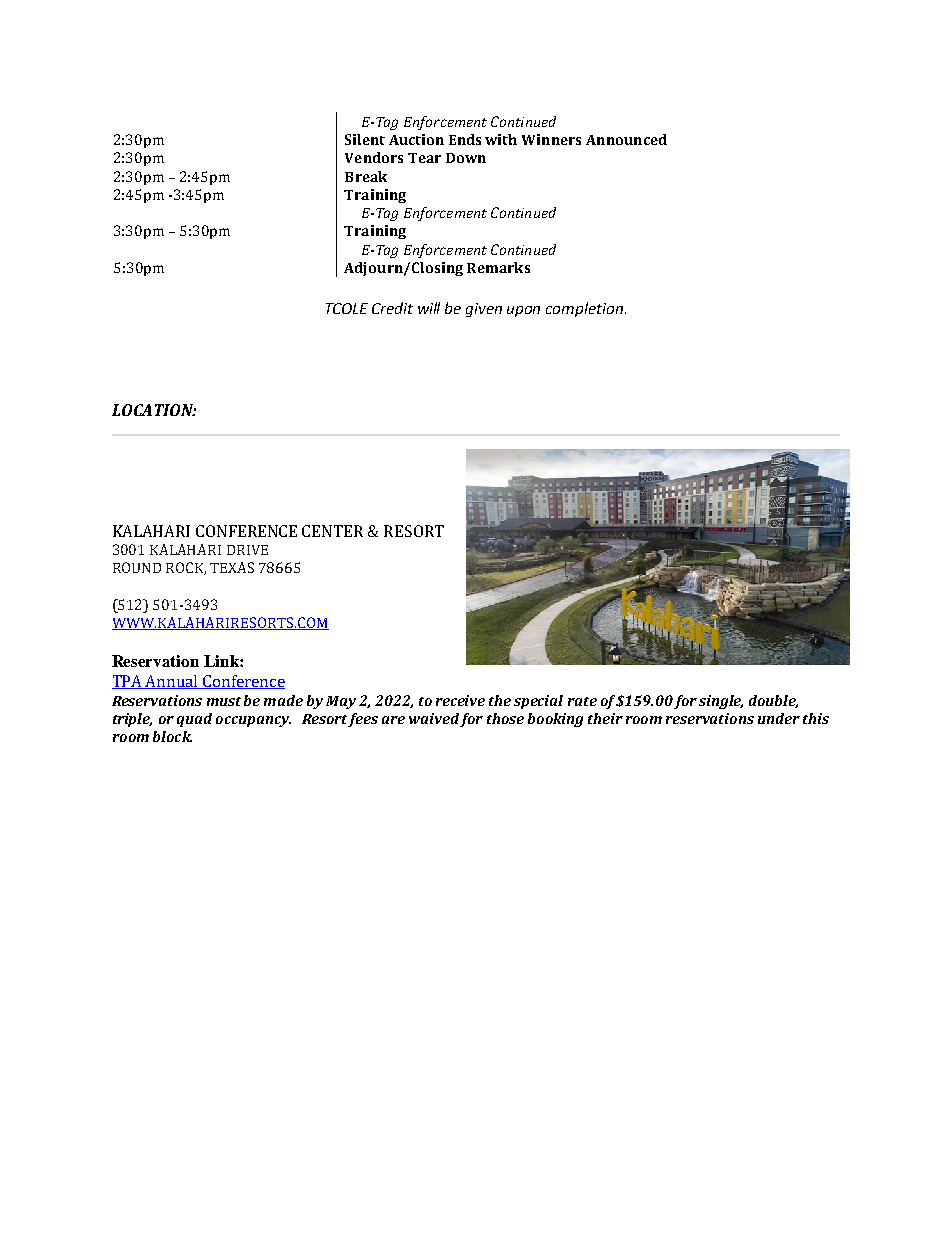 This screenshot has width=952, height=1233. Describe the element at coordinates (392, 308) in the screenshot. I see `Credit` at that location.
